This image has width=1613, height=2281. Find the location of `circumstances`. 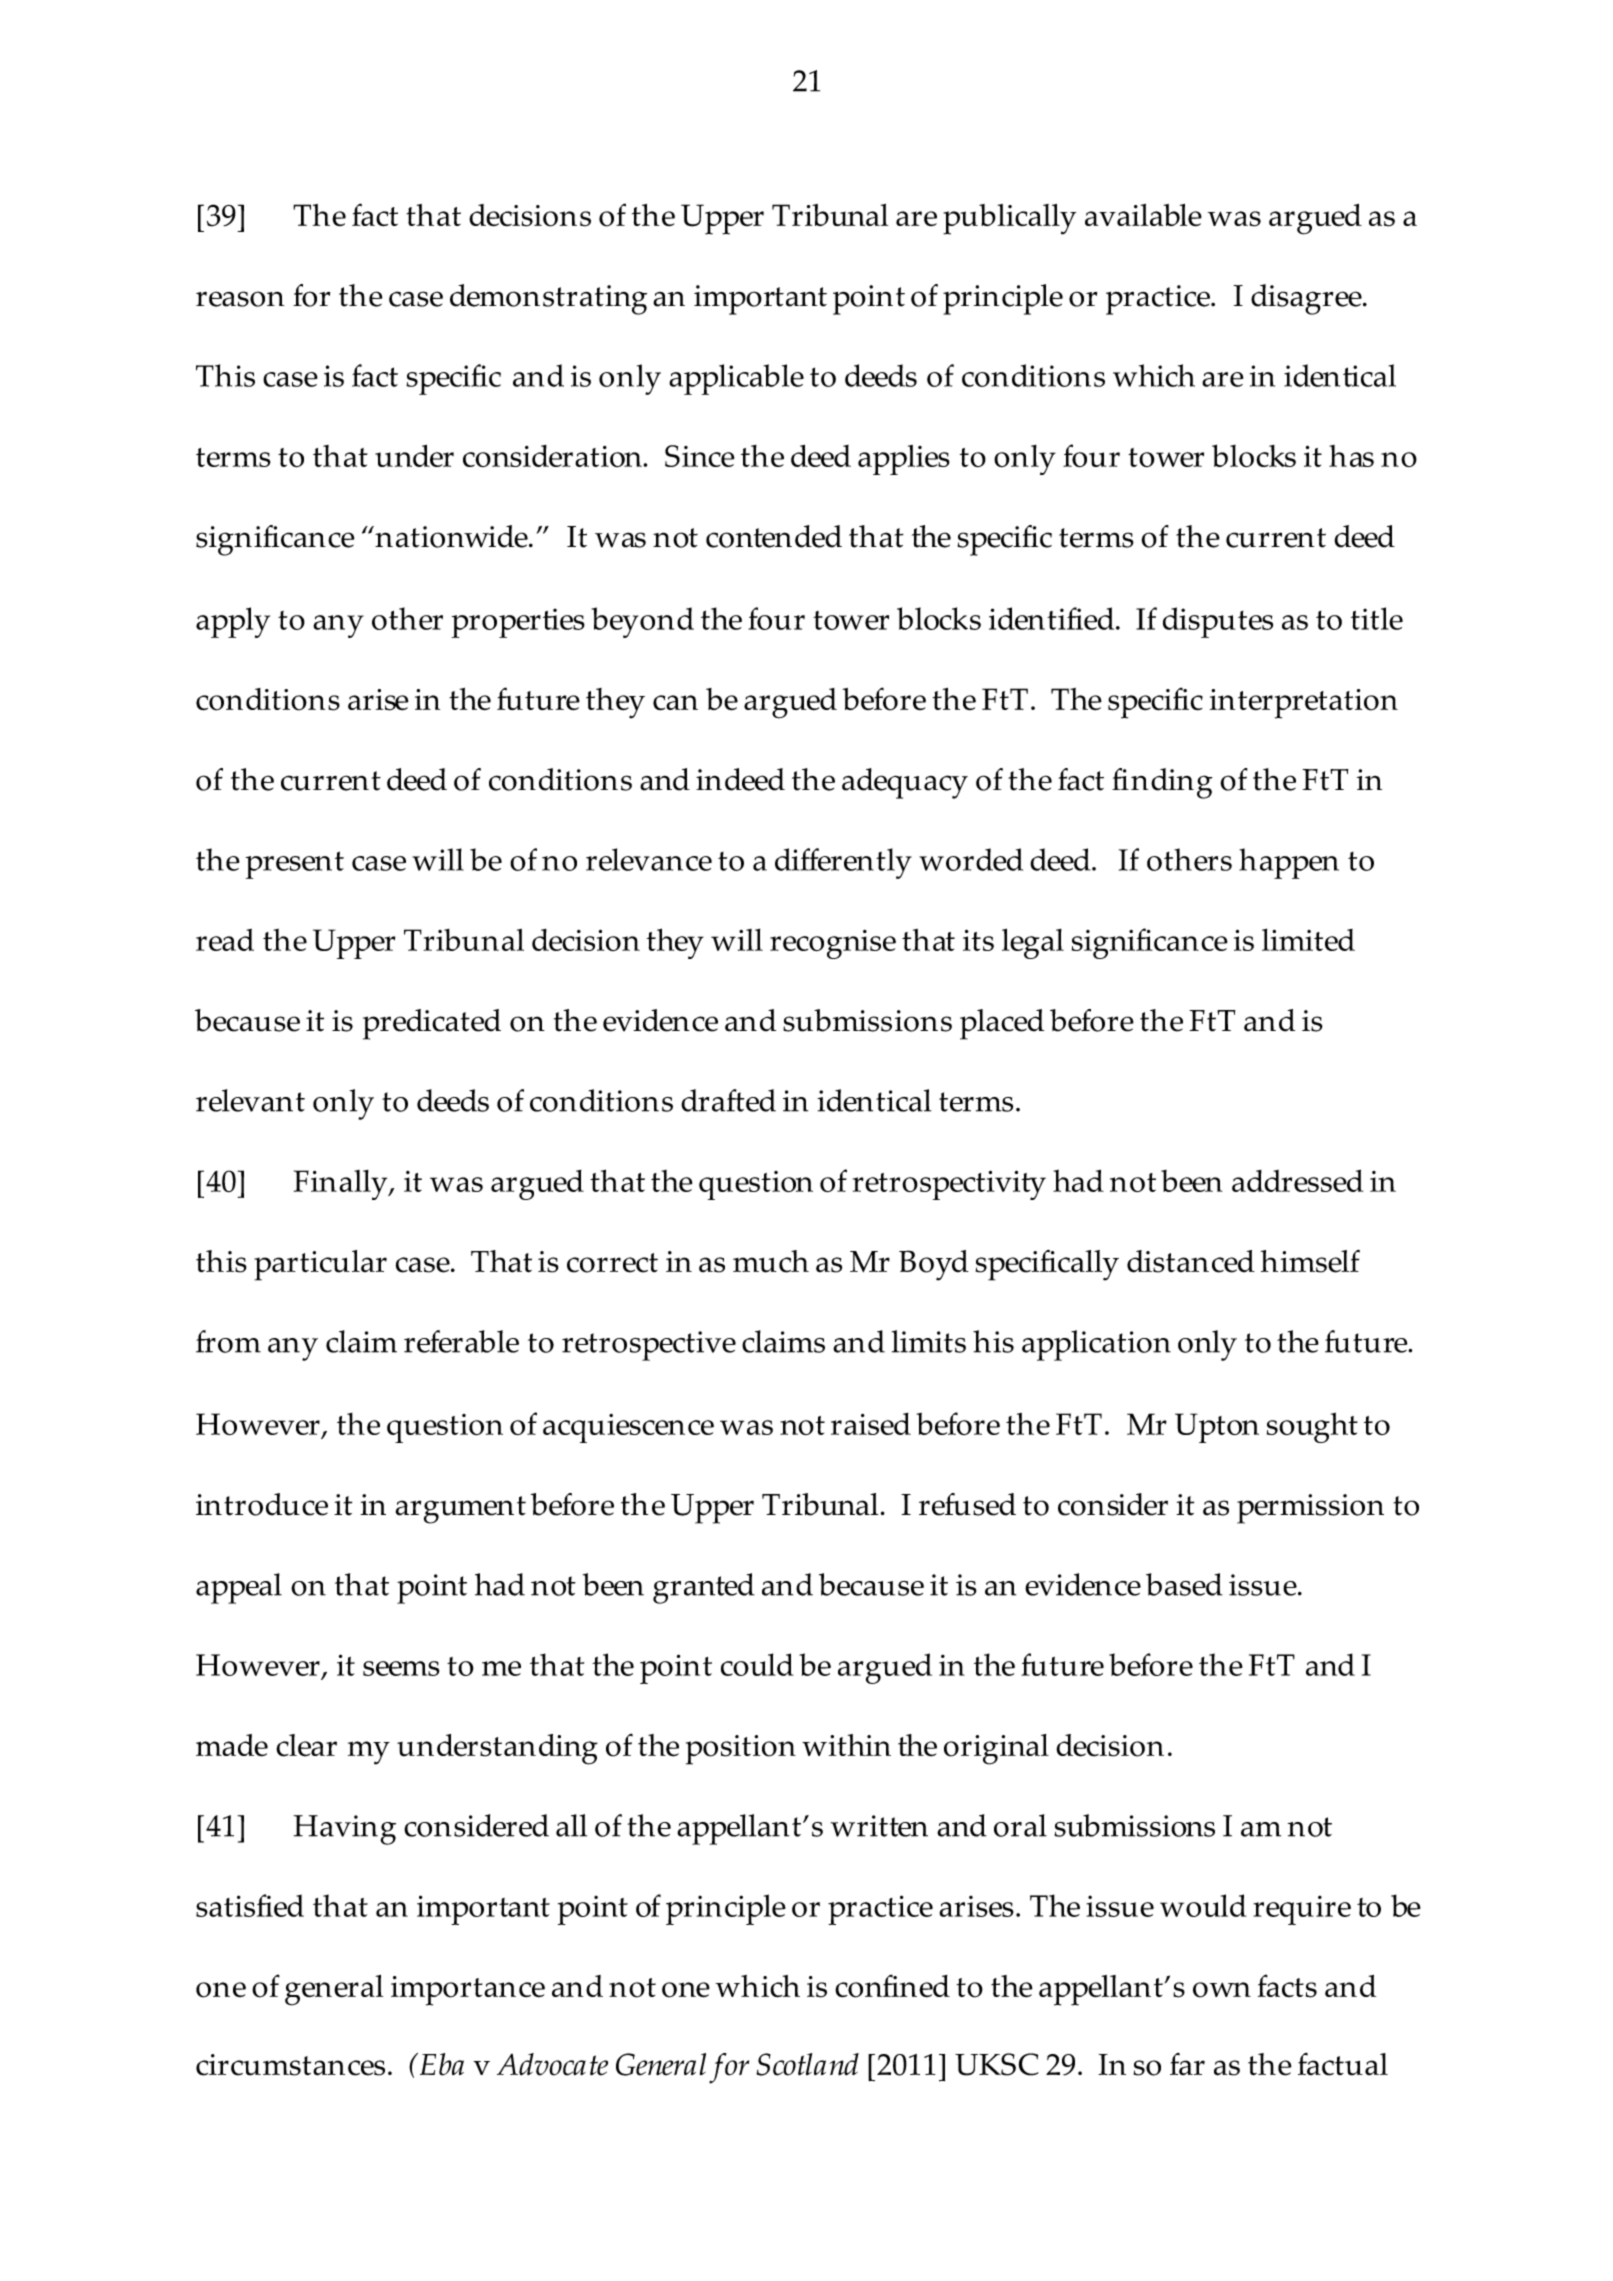

circumstances is located at coordinates (290, 2065).
